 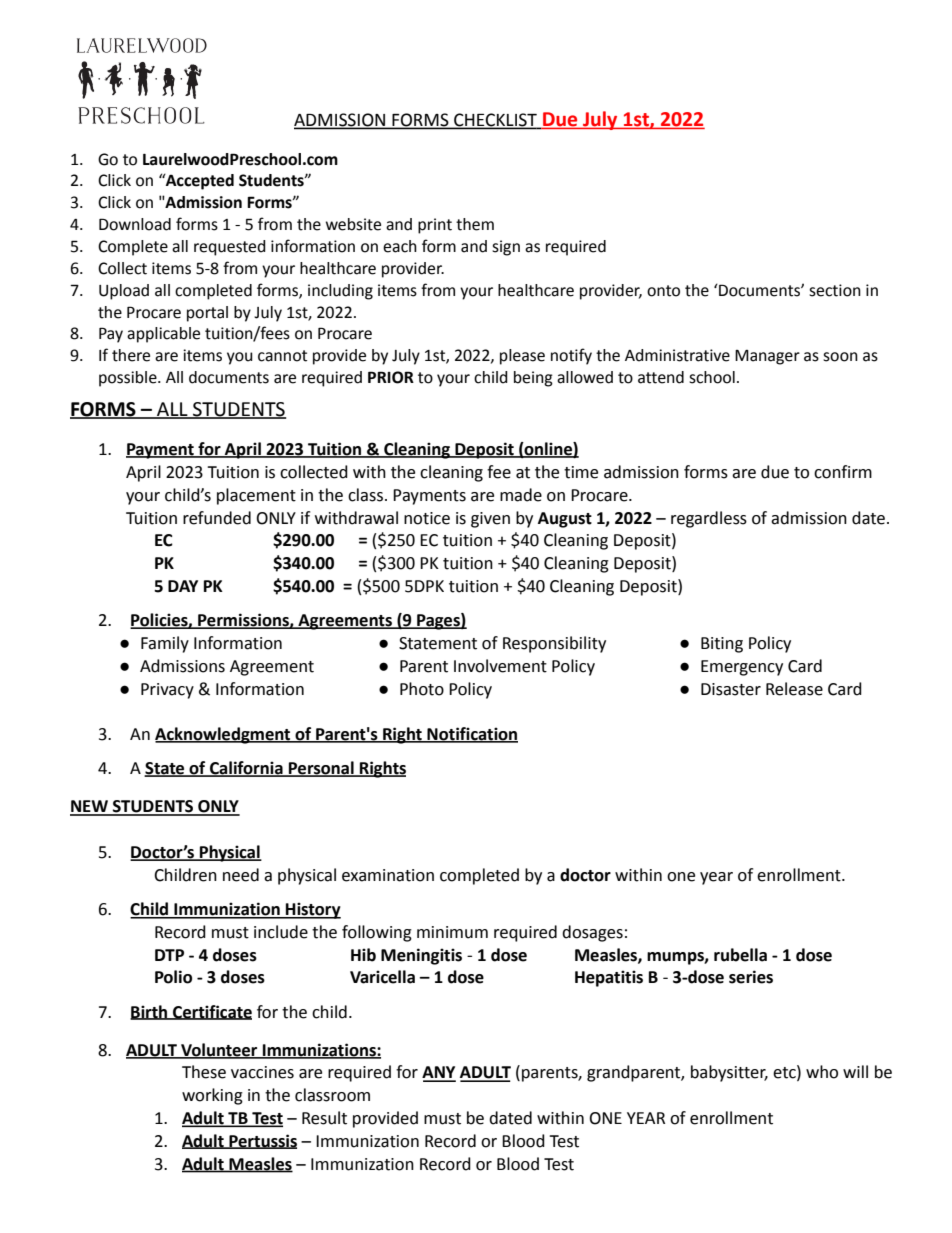 I want to click on CHECKLIST, so click(x=495, y=121).
